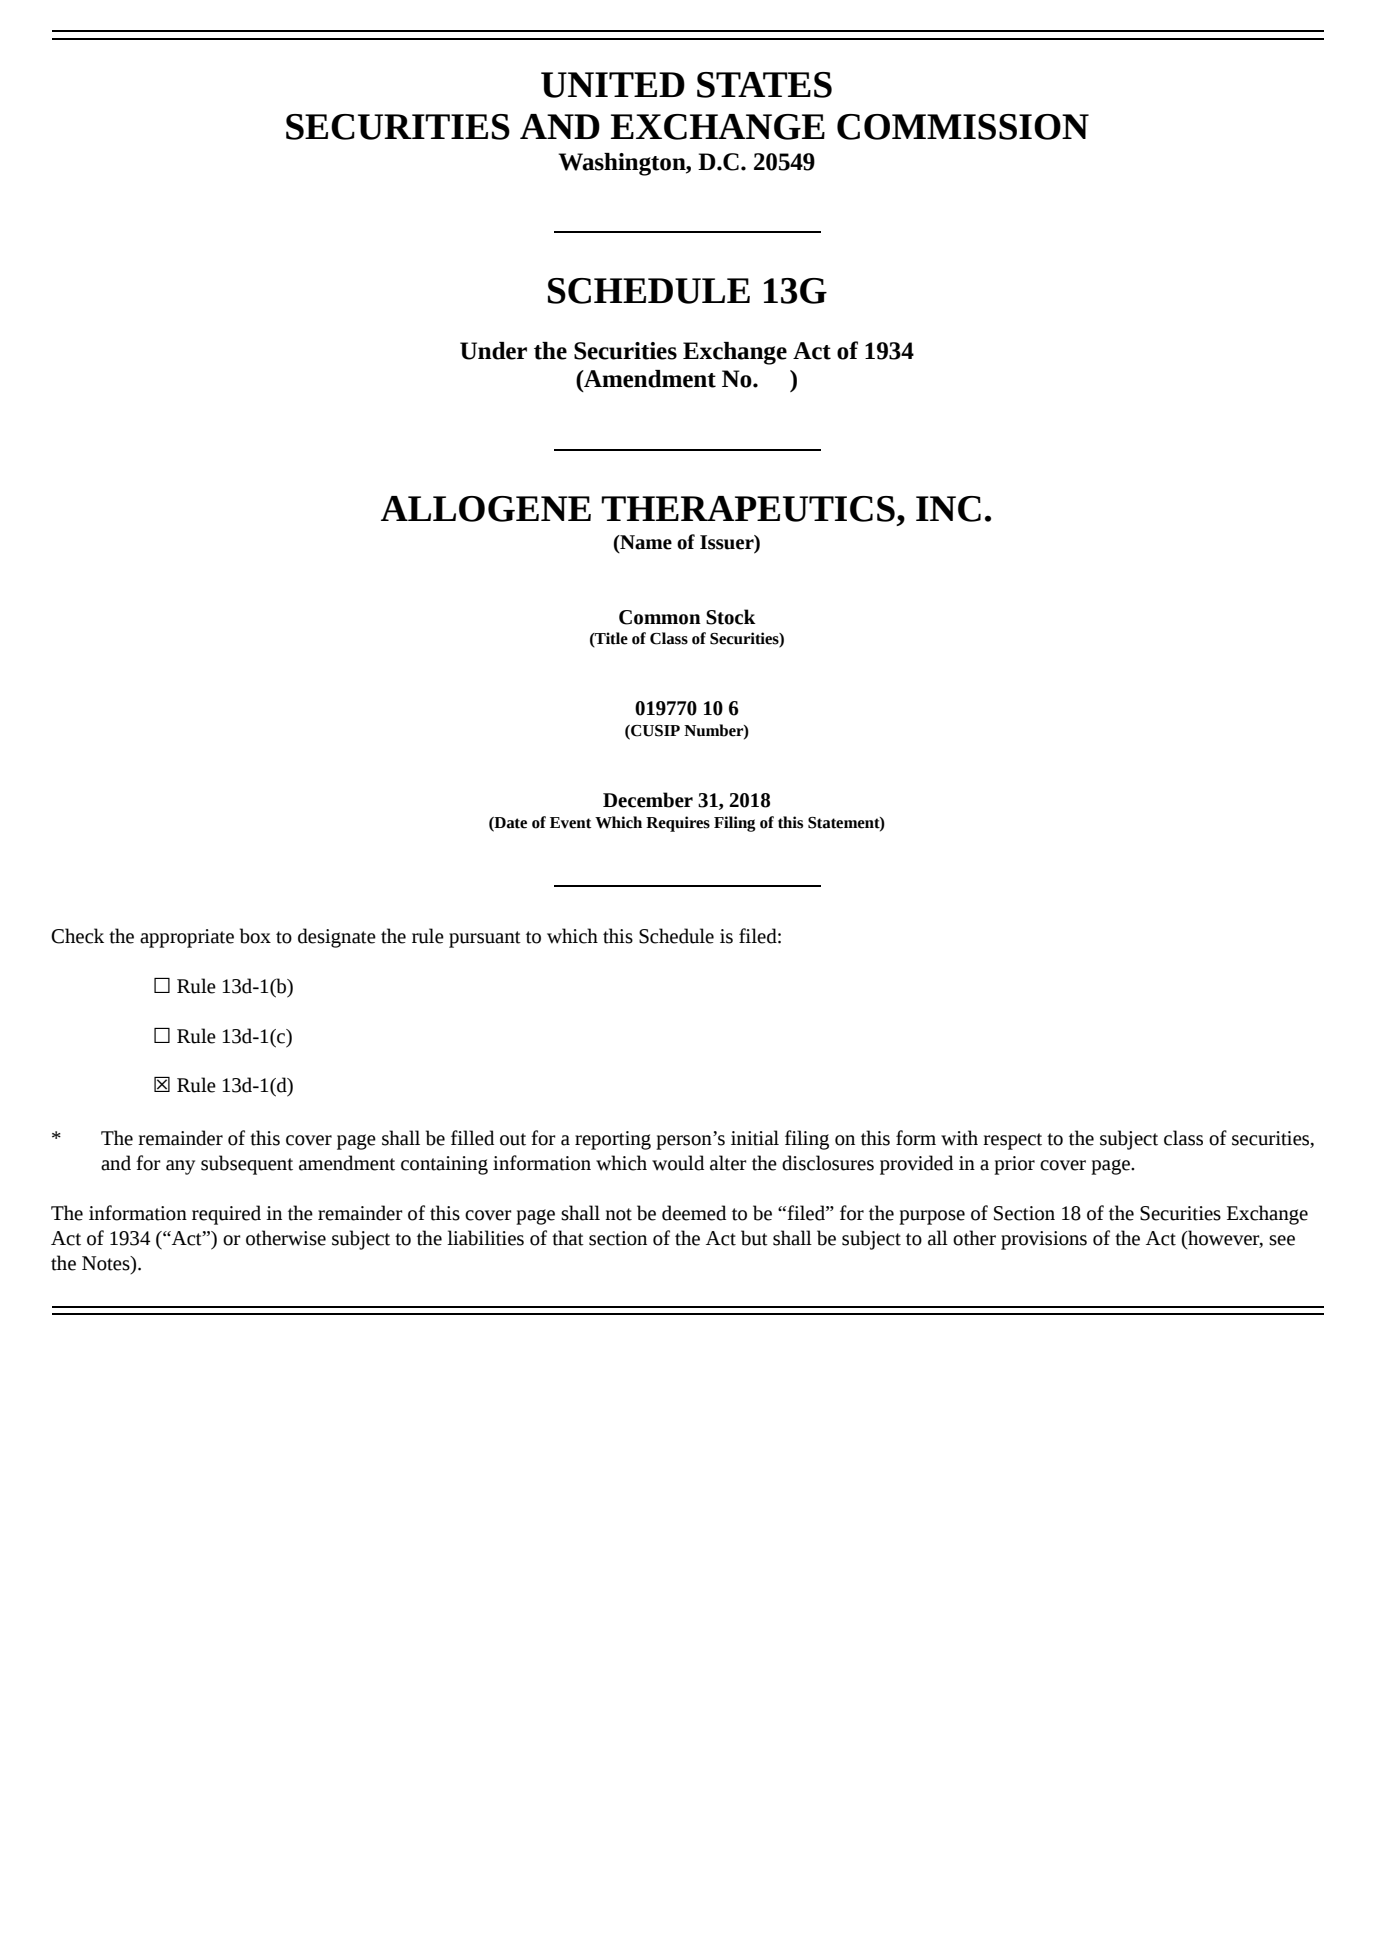  Describe the element at coordinates (493, 351) in the image. I see `Under` at that location.
